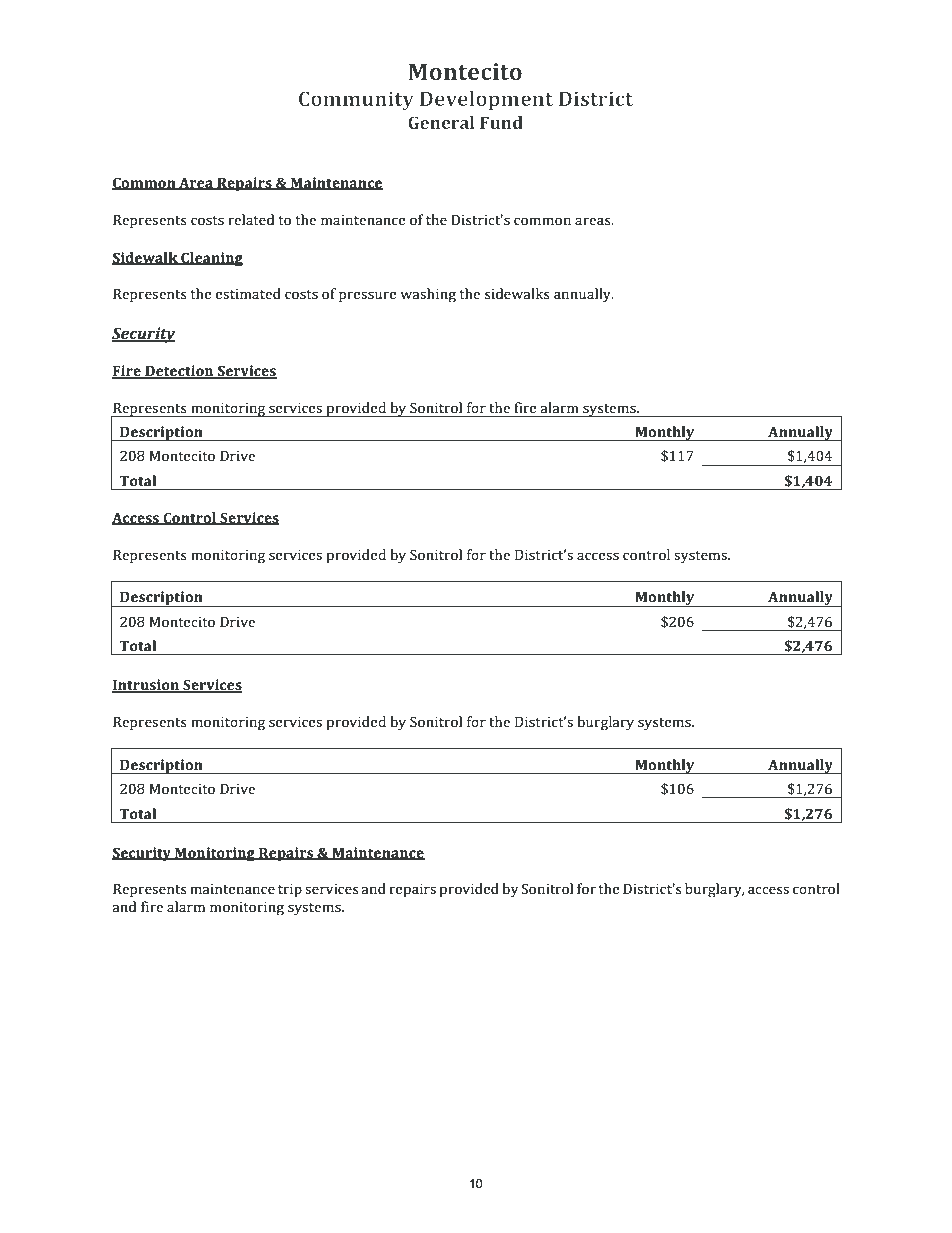  I want to click on washing, so click(428, 295).
